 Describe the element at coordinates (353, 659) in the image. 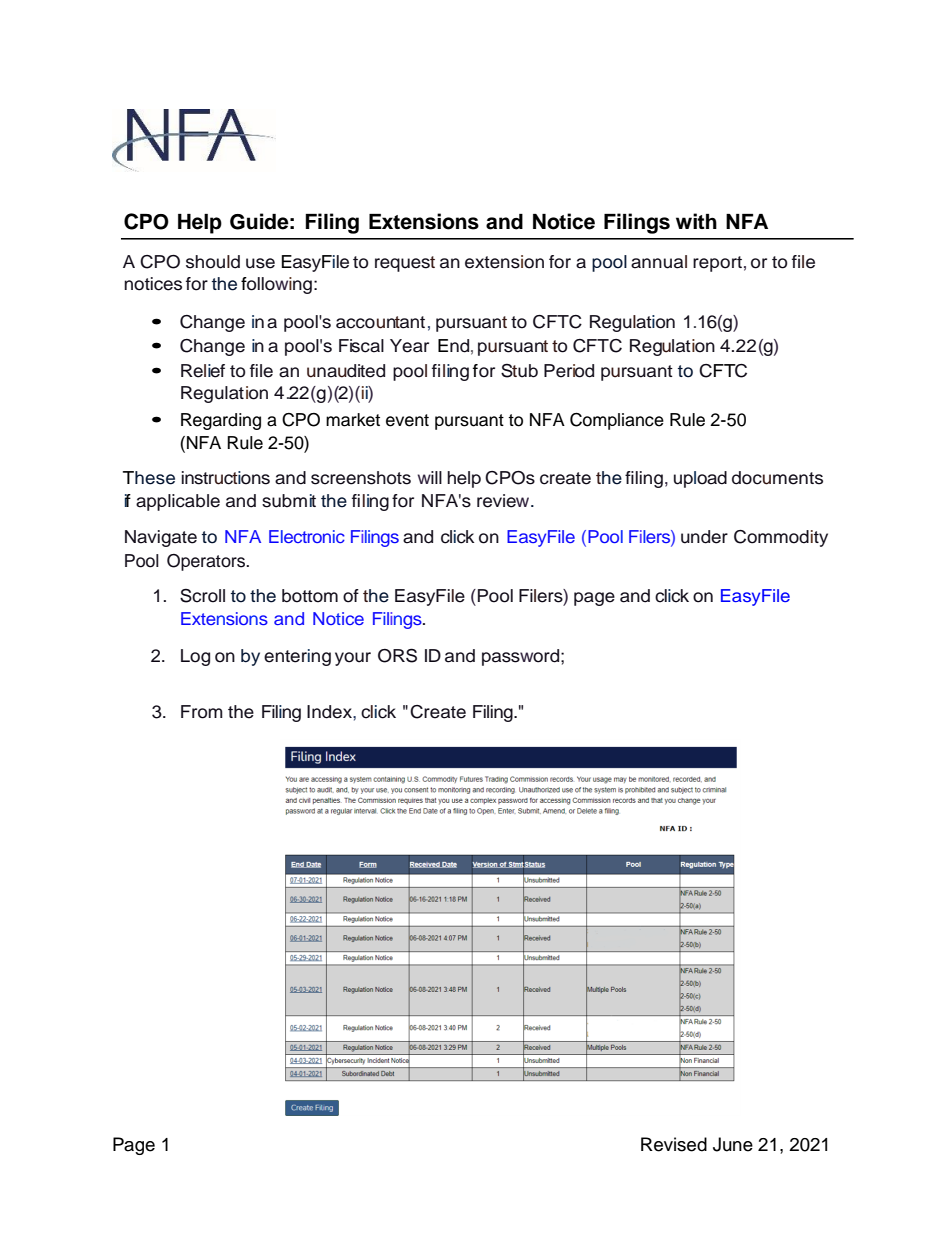

I see `your` at that location.
